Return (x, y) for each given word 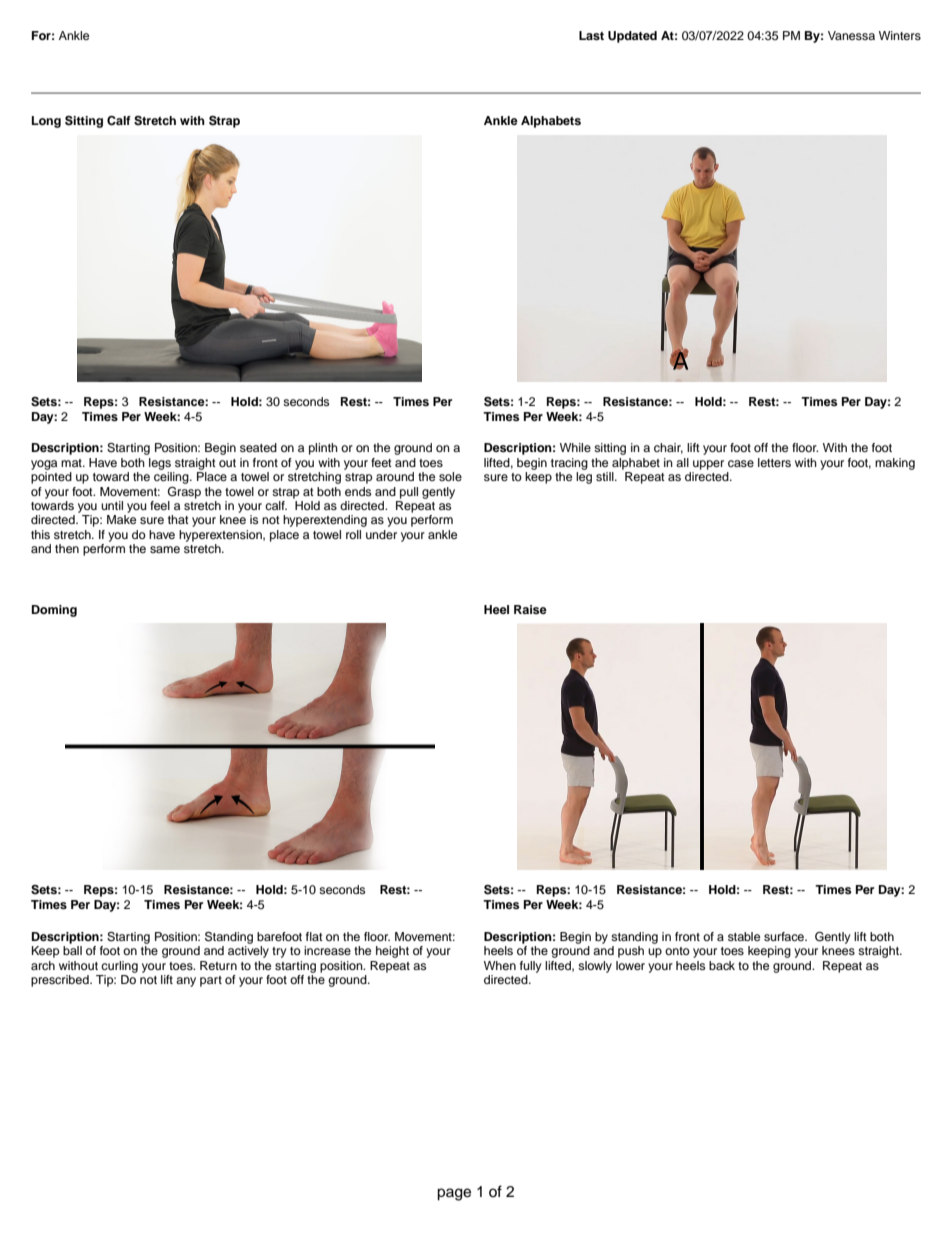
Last (591, 35)
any (186, 982)
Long (46, 122)
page (454, 1194)
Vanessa (851, 35)
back (722, 965)
